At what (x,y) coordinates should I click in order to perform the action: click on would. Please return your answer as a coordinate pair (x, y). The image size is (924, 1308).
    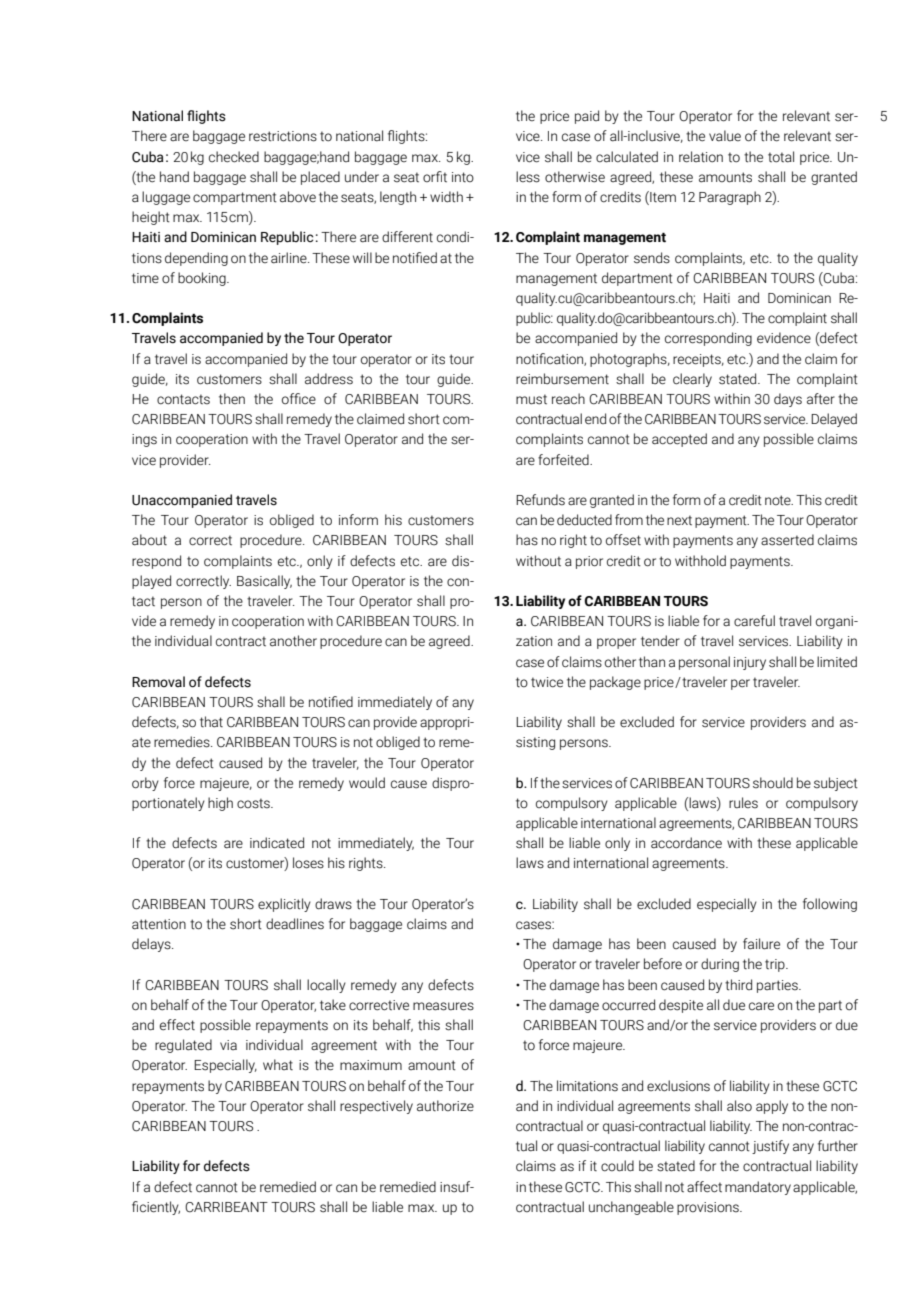
    Looking at the image, I should click on (367, 783).
